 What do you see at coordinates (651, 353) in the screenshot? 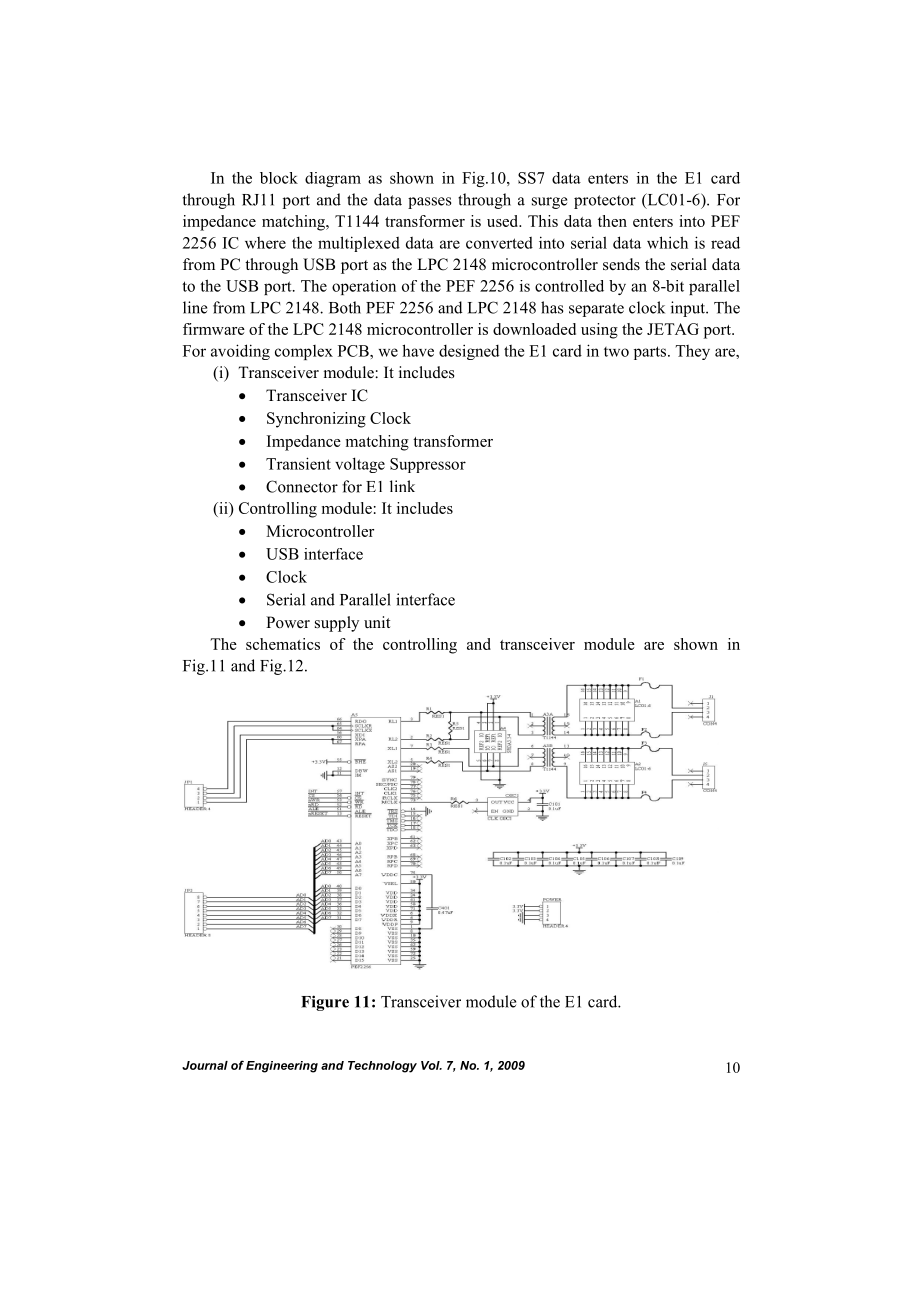
I see `parts` at bounding box center [651, 353].
